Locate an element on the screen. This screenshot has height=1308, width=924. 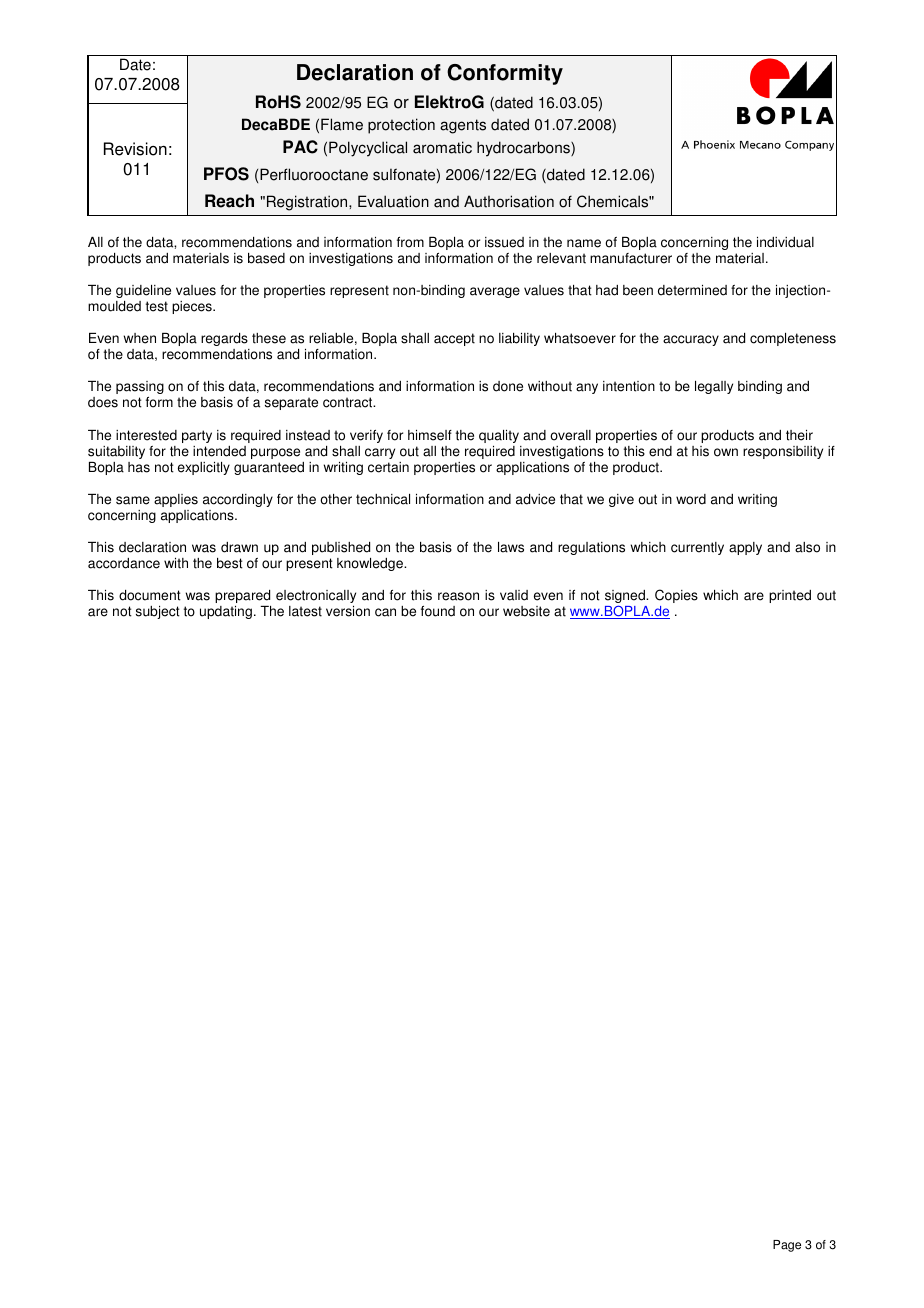
aromatic is located at coordinates (442, 147).
